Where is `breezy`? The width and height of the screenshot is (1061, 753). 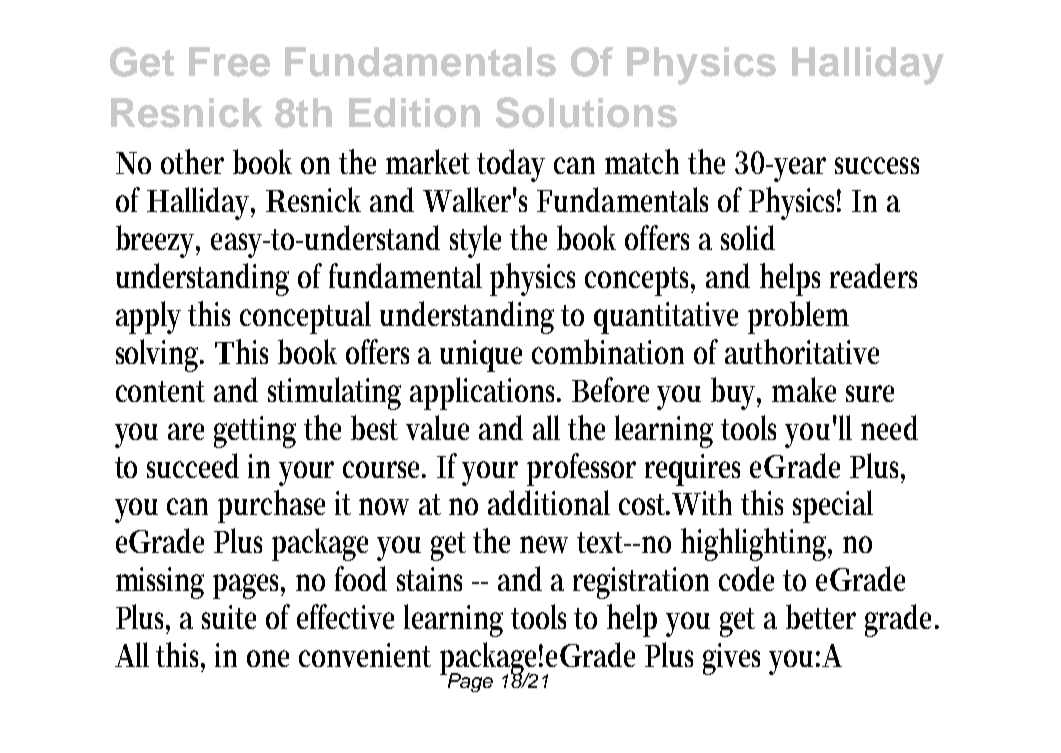
breezy is located at coordinates (158, 241).
